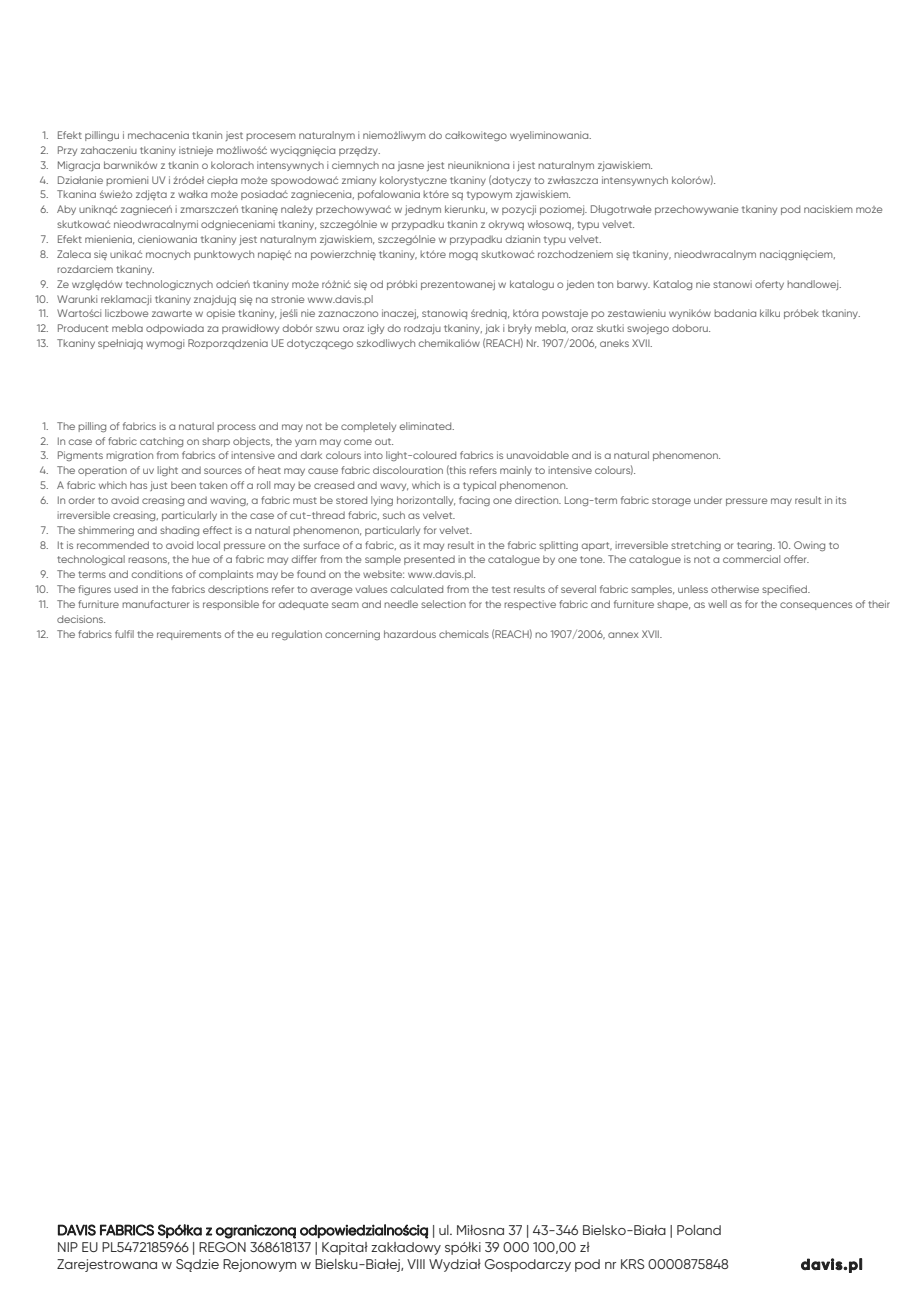 The height and width of the screenshot is (1308, 924). What do you see at coordinates (841, 500) in the screenshot?
I see `its` at bounding box center [841, 500].
